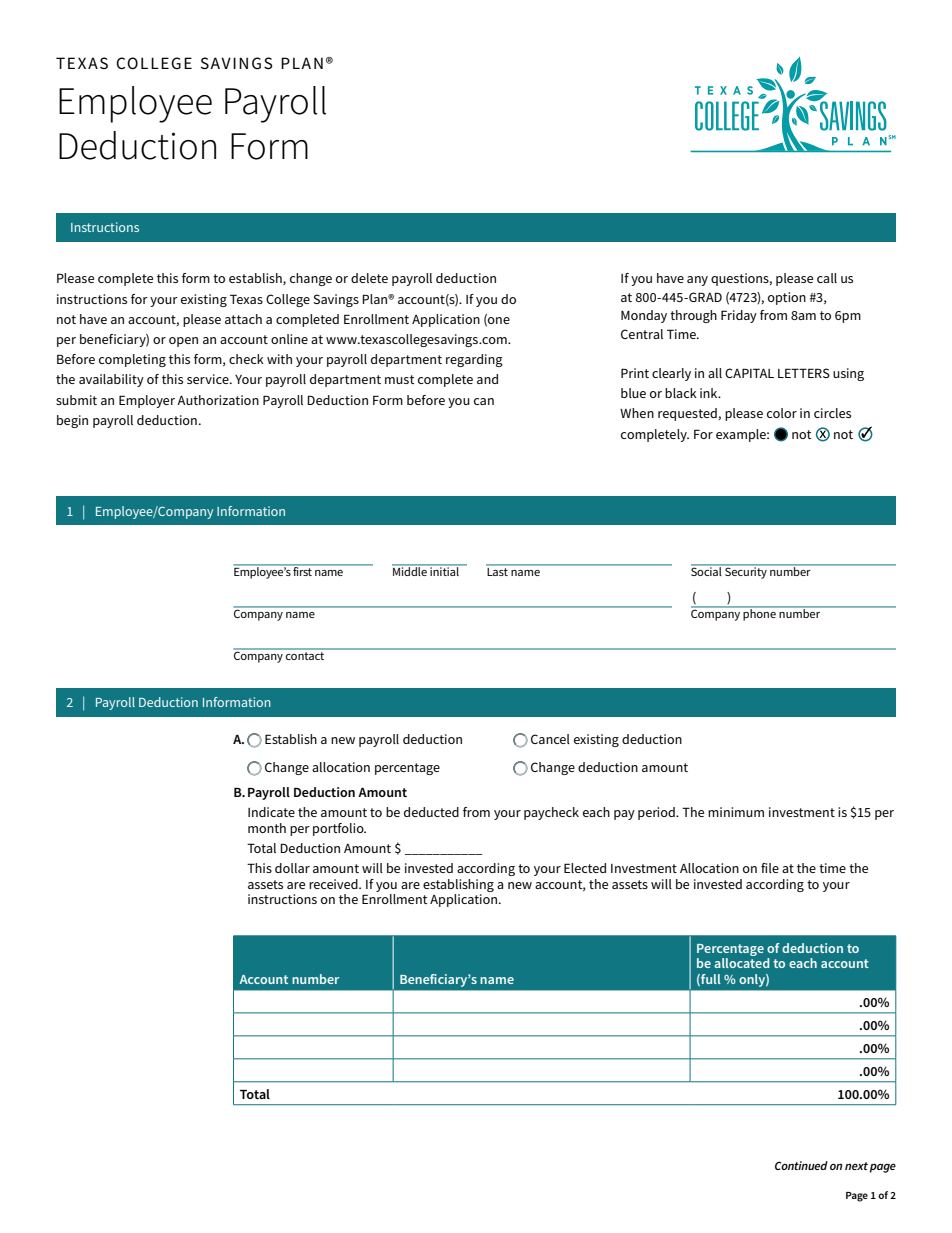 Image resolution: width=952 pixels, height=1233 pixels. Describe the element at coordinates (787, 298) in the screenshot. I see `option` at that location.
